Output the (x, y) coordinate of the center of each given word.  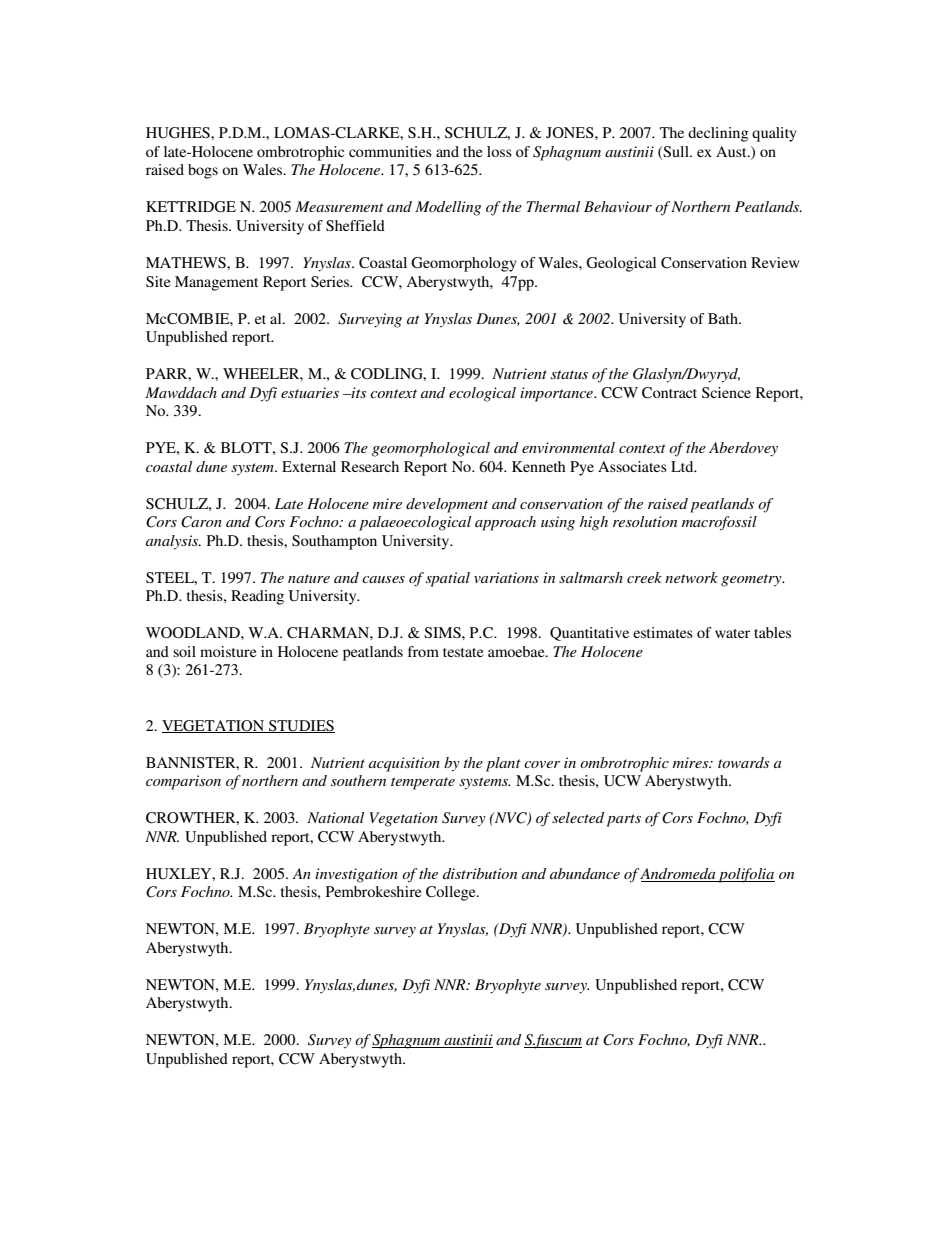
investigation (356, 875)
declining (718, 134)
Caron (201, 522)
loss (499, 151)
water (732, 633)
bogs (203, 171)
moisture (228, 651)
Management (216, 283)
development (447, 505)
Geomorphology (464, 264)
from (423, 651)
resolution (645, 521)
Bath (724, 318)
